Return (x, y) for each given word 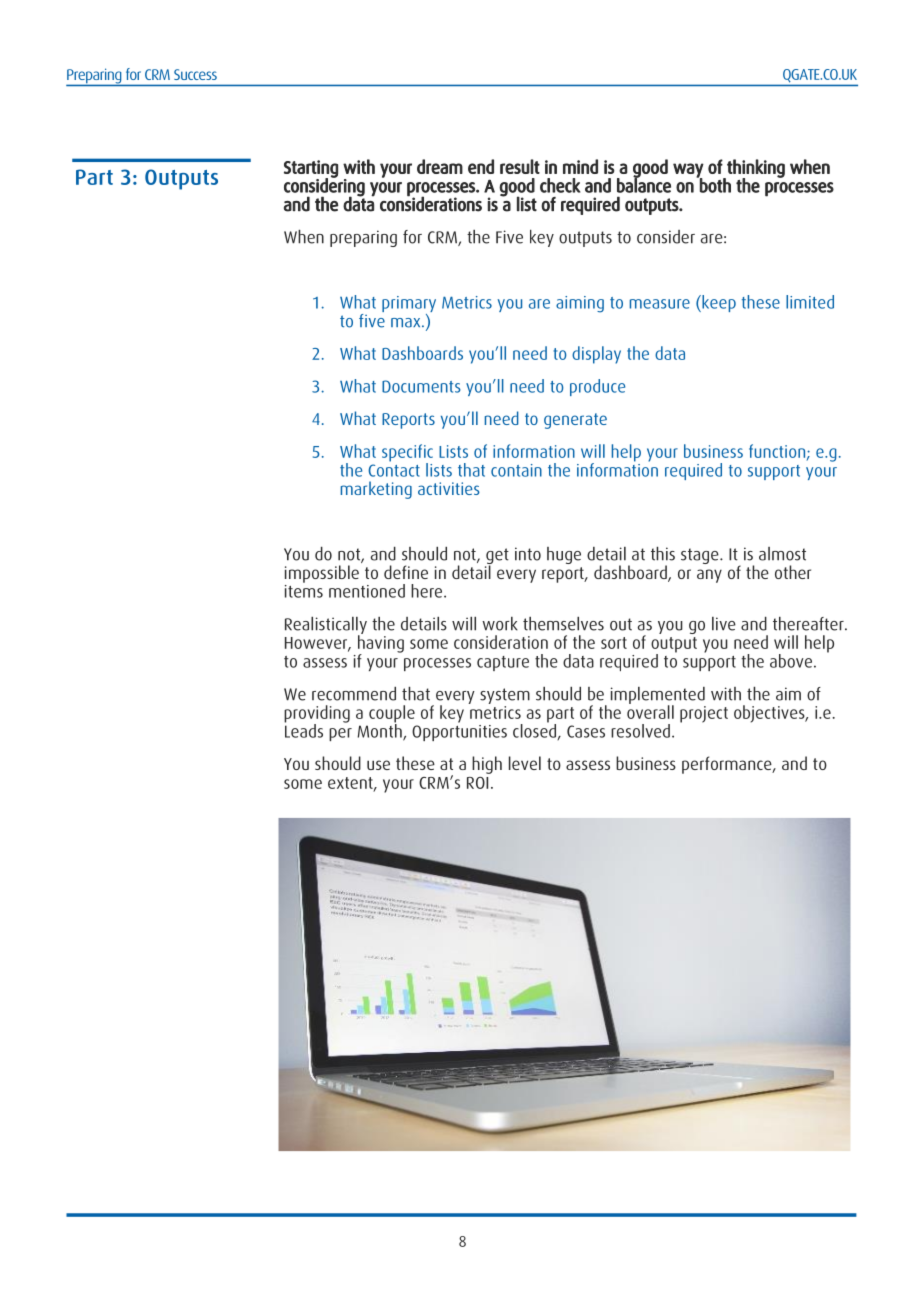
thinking (755, 169)
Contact (394, 470)
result (520, 166)
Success (195, 74)
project (704, 714)
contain (516, 470)
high (487, 765)
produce (597, 387)
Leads (304, 730)
